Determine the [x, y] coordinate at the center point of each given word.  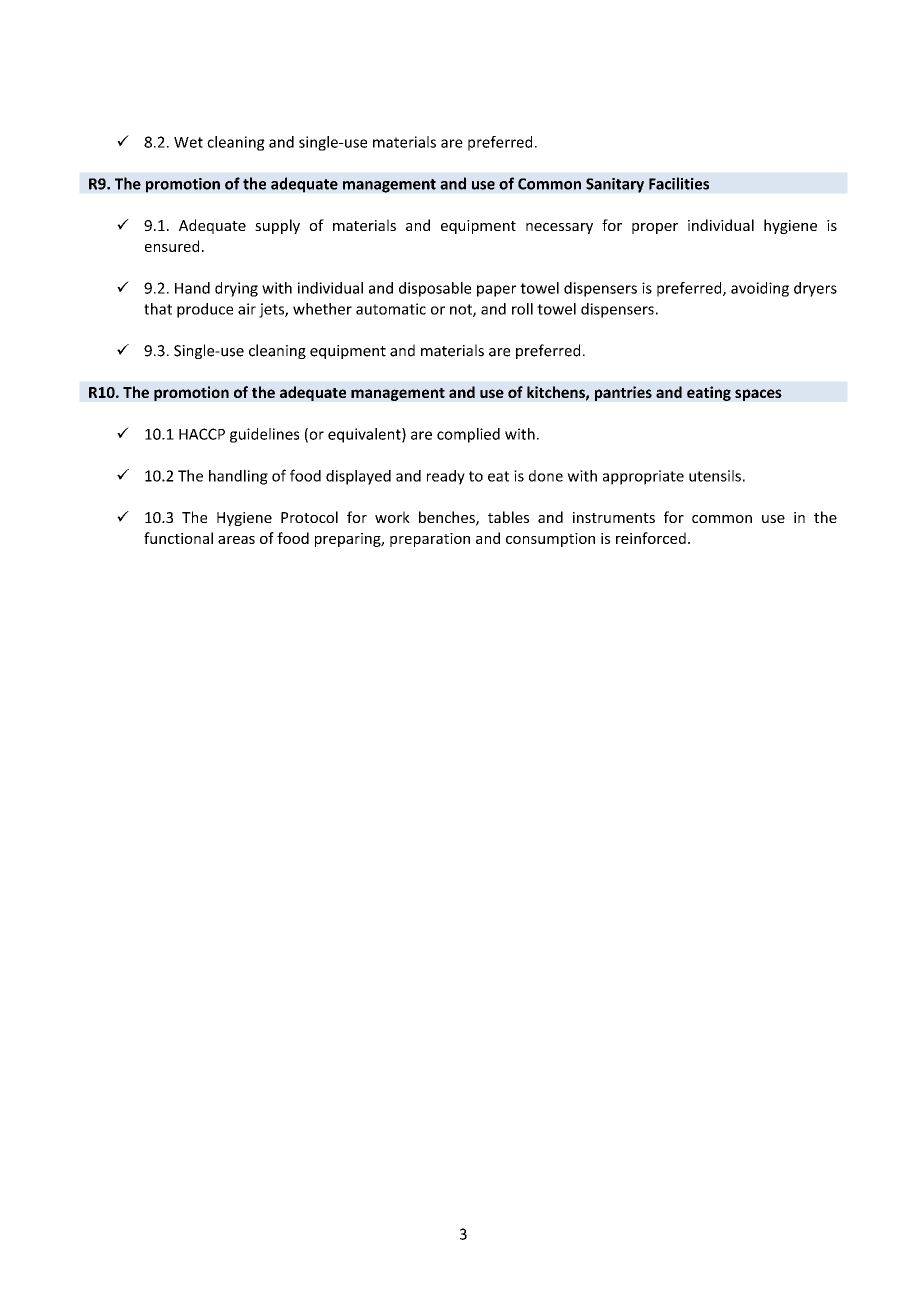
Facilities [679, 183]
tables [508, 517]
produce [205, 310]
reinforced [651, 538]
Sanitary [615, 185]
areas [236, 540]
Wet [188, 142]
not [462, 310]
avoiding [760, 289]
